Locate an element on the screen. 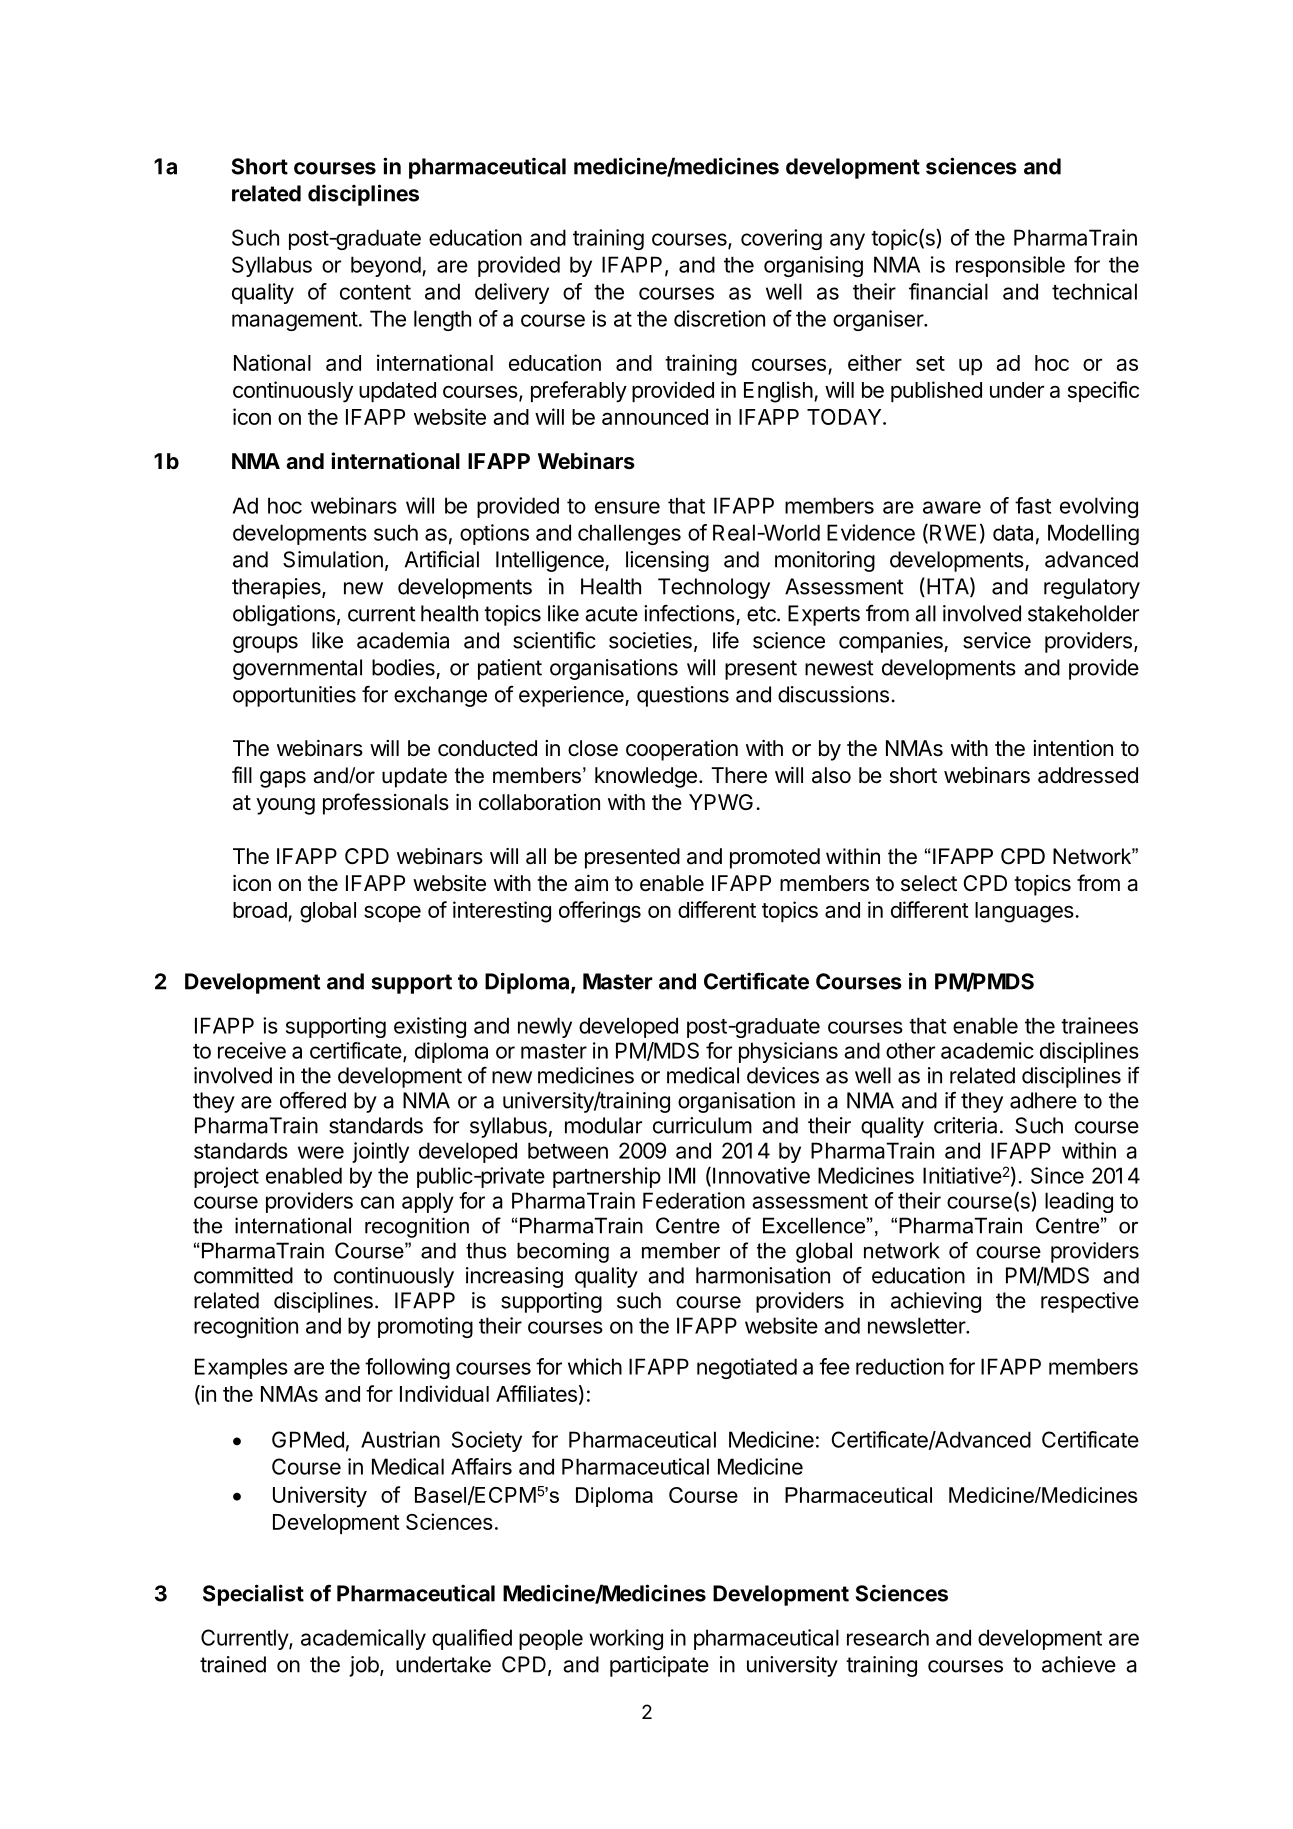  obligations is located at coordinates (284, 615).
